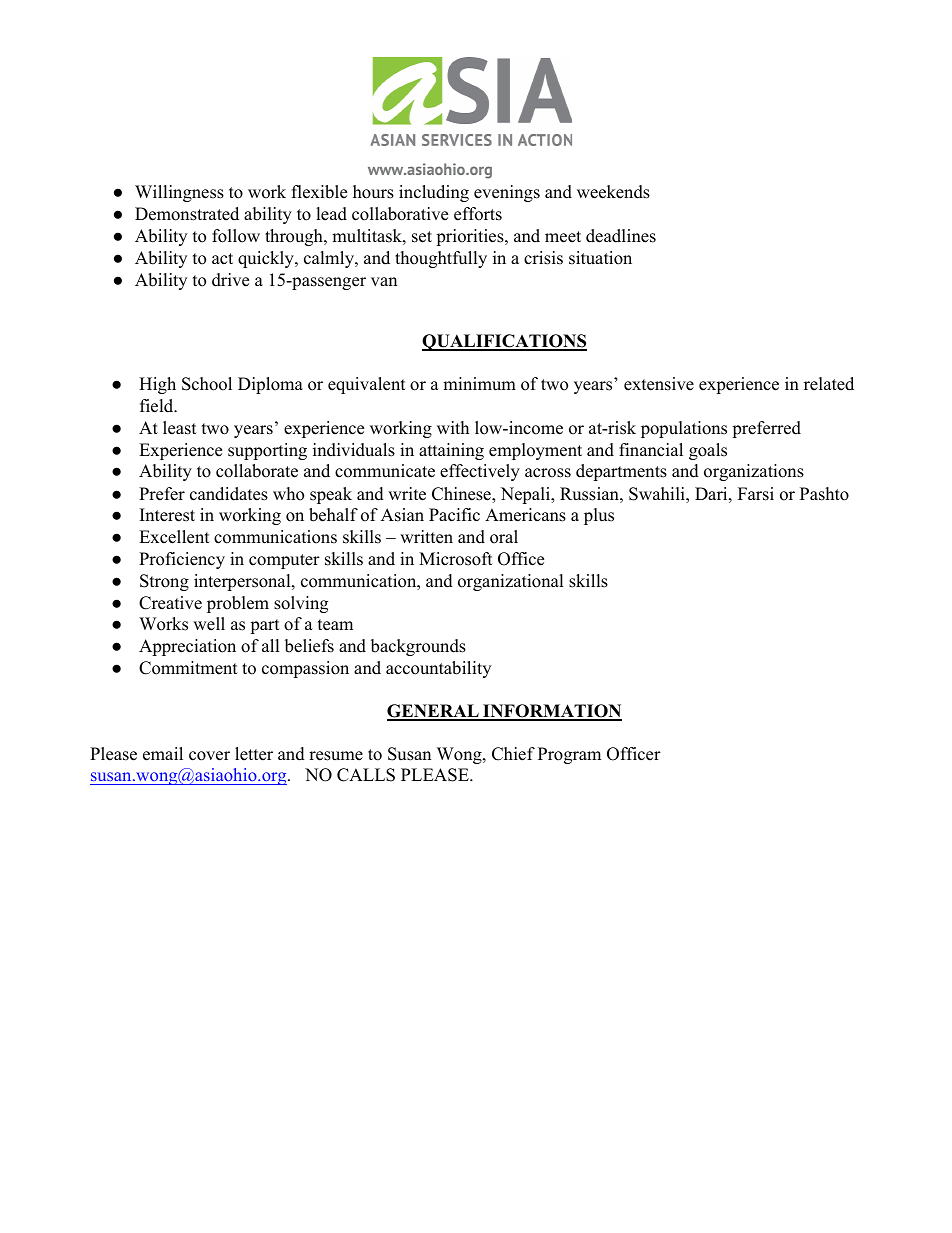  What do you see at coordinates (756, 494) in the screenshot?
I see `Farsi` at bounding box center [756, 494].
